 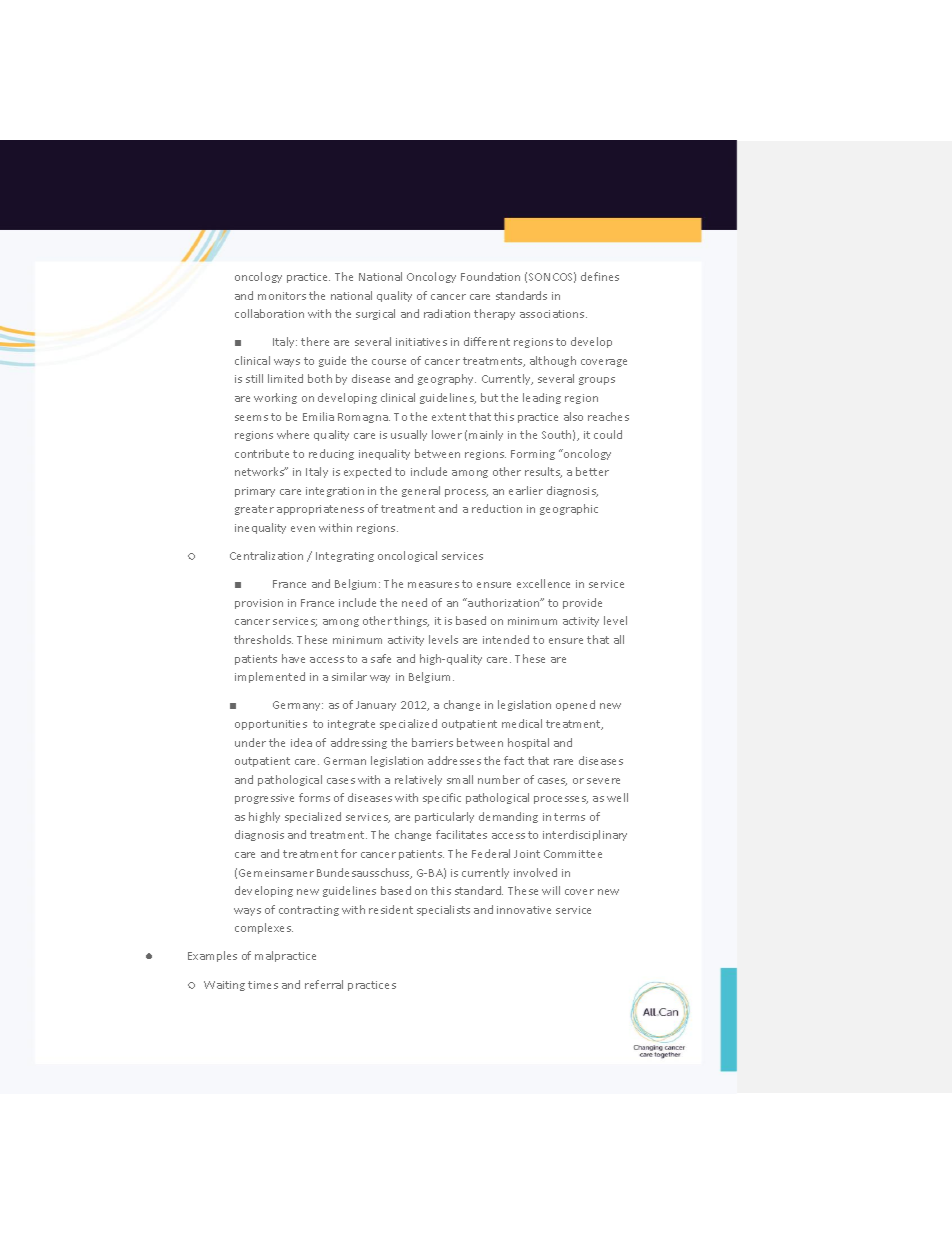 What do you see at coordinates (411, 621) in the screenshot?
I see `things` at bounding box center [411, 621].
